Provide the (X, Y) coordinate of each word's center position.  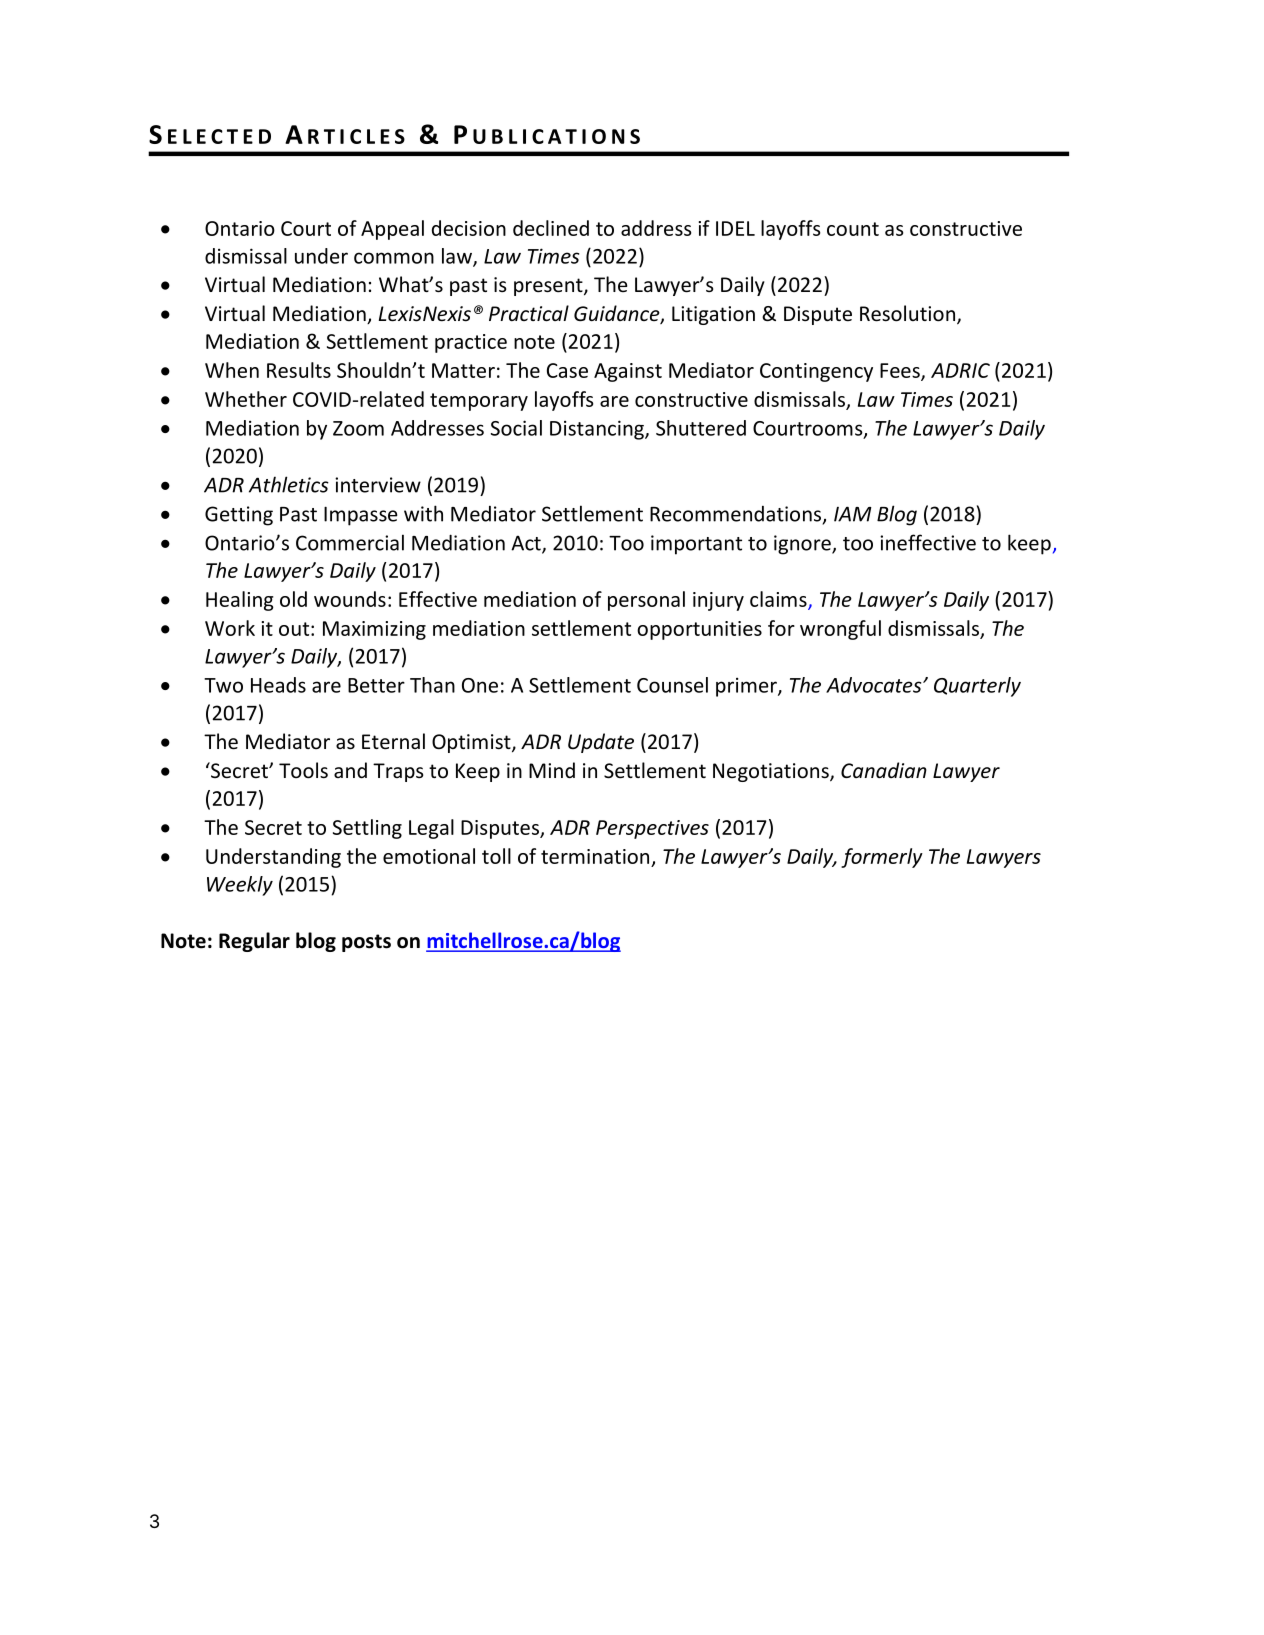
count (853, 229)
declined (551, 228)
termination (595, 856)
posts (366, 943)
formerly (882, 858)
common (394, 258)
